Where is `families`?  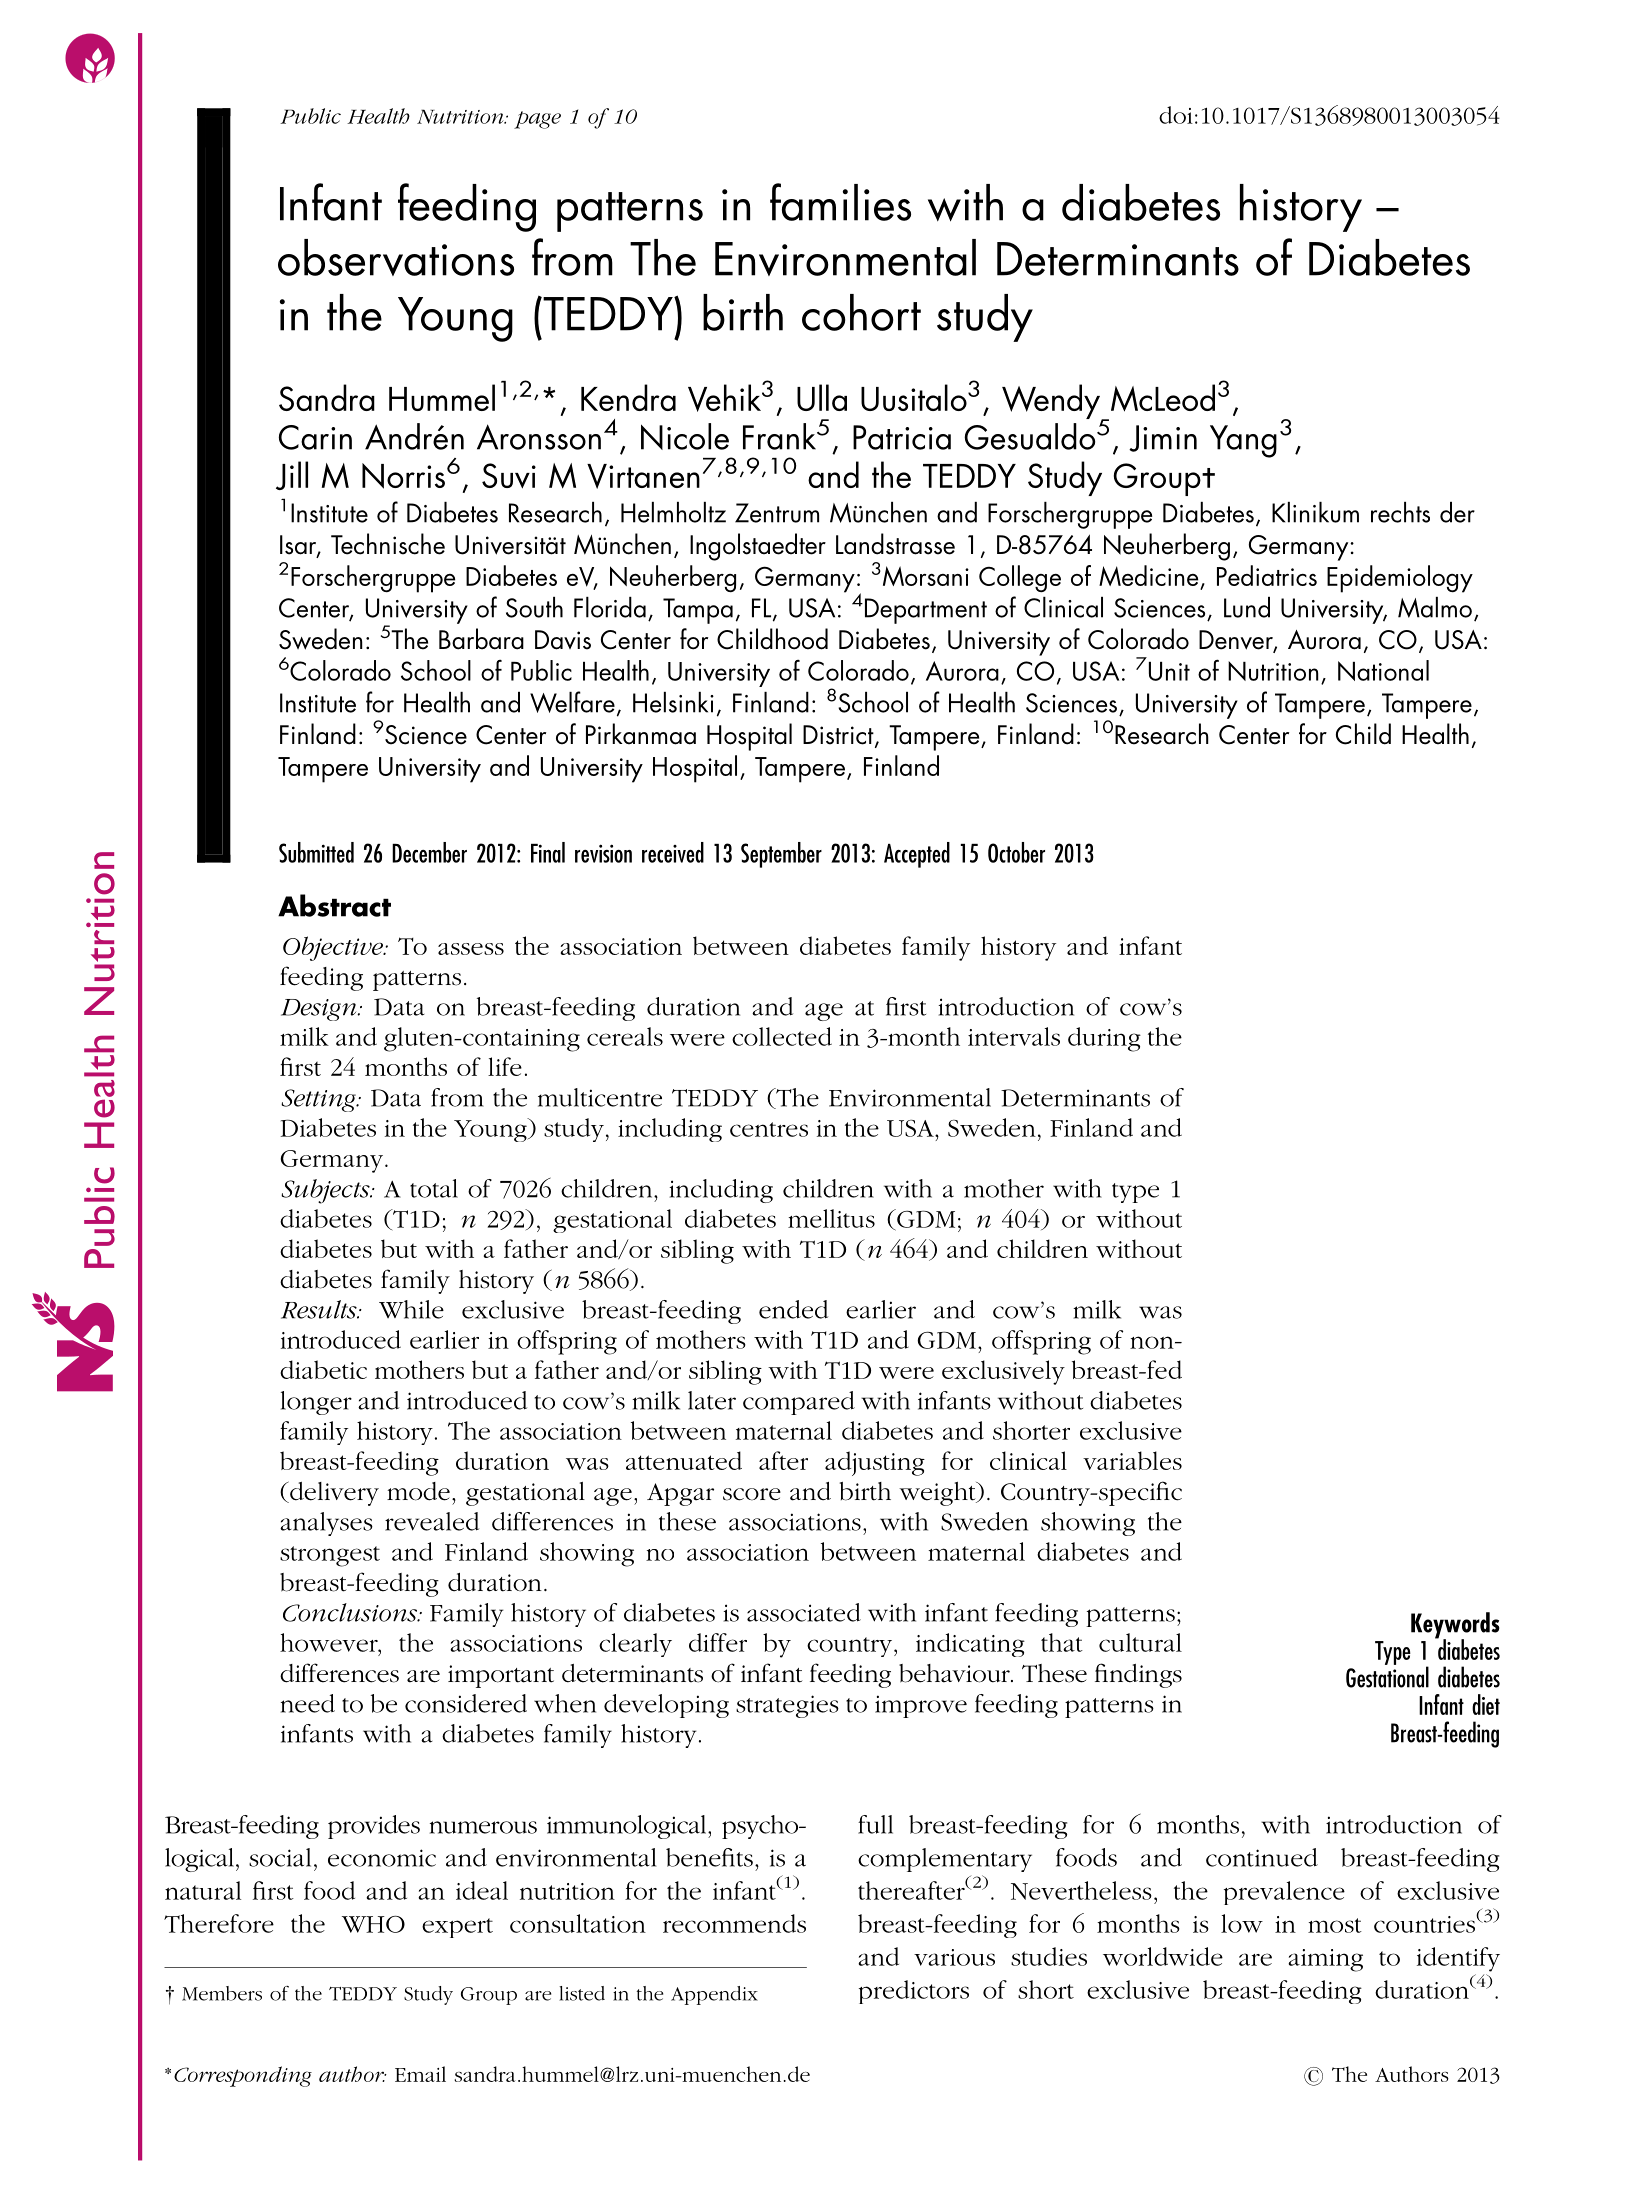
families is located at coordinates (840, 202).
